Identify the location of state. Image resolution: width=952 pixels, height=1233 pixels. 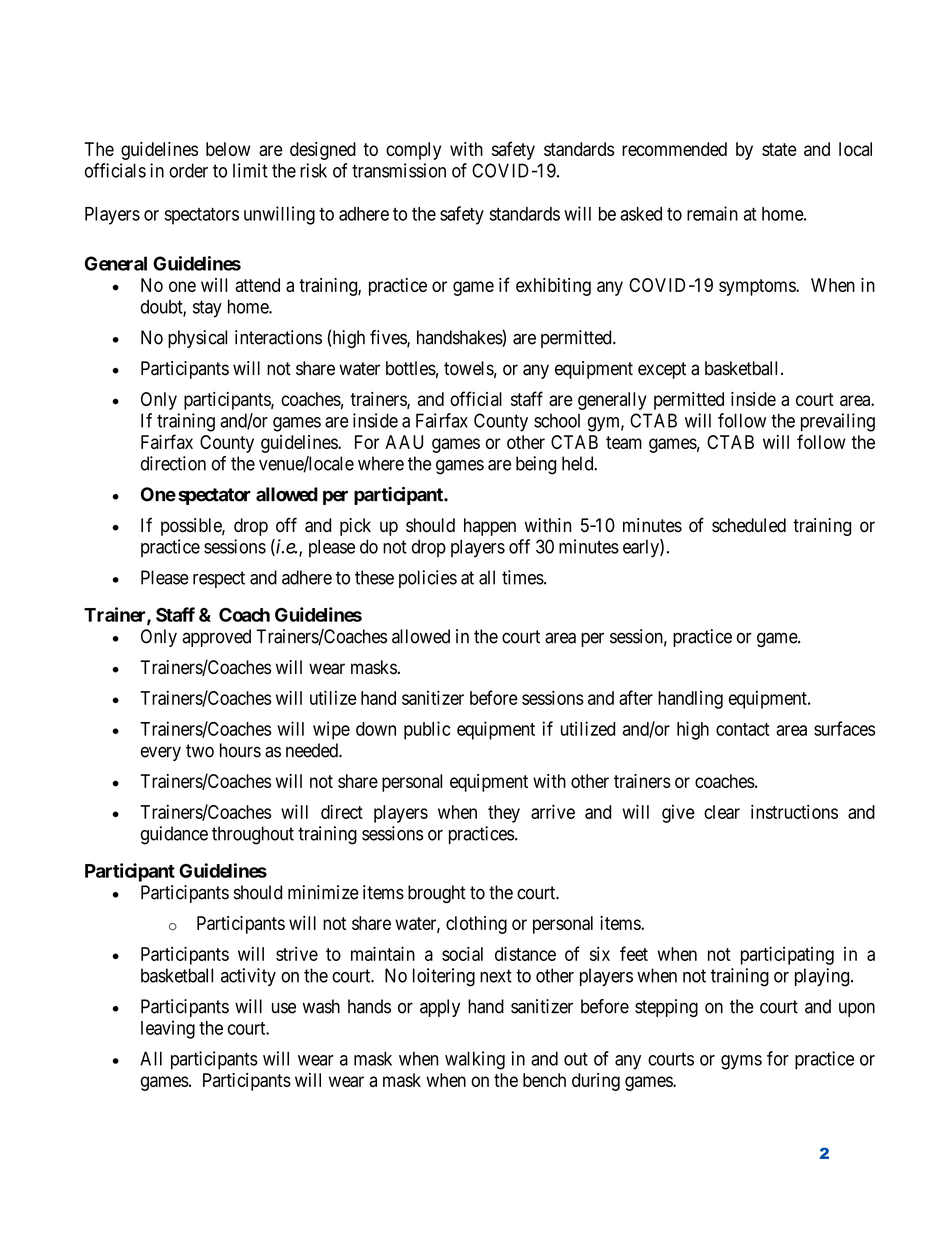
(779, 149).
